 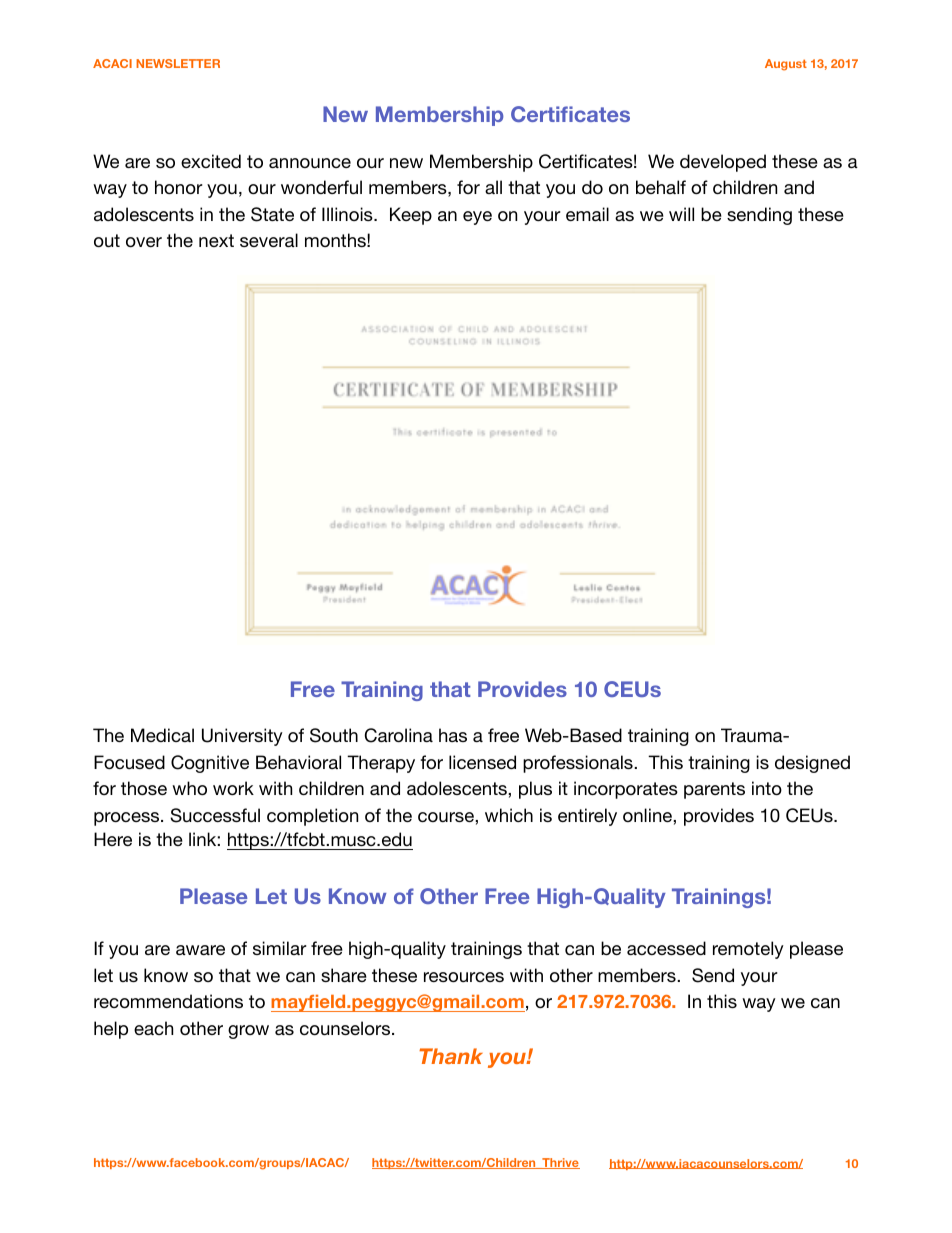 I want to click on Medical, so click(x=162, y=735).
